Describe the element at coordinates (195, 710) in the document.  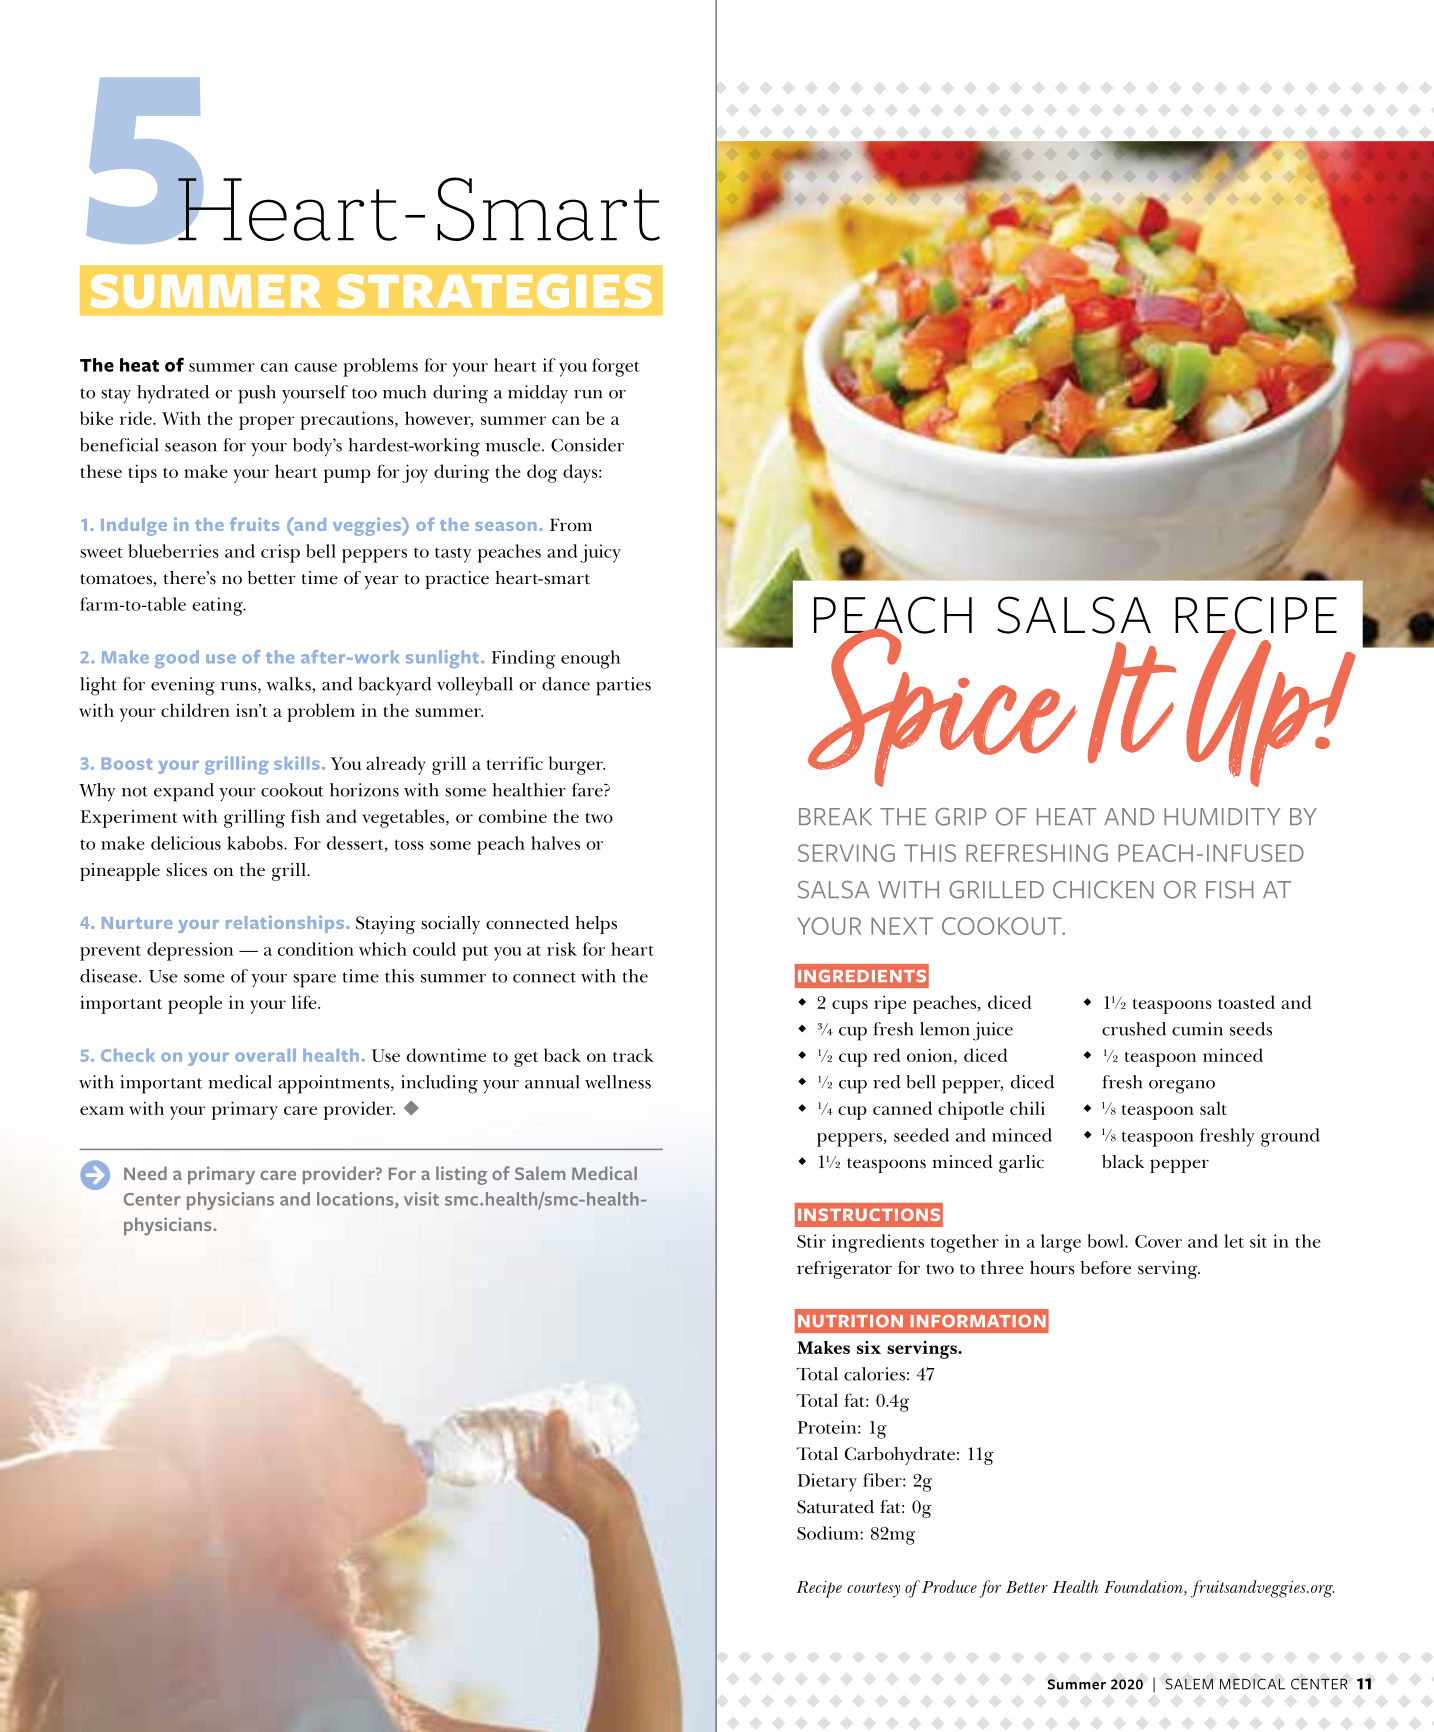
I see `children` at that location.
